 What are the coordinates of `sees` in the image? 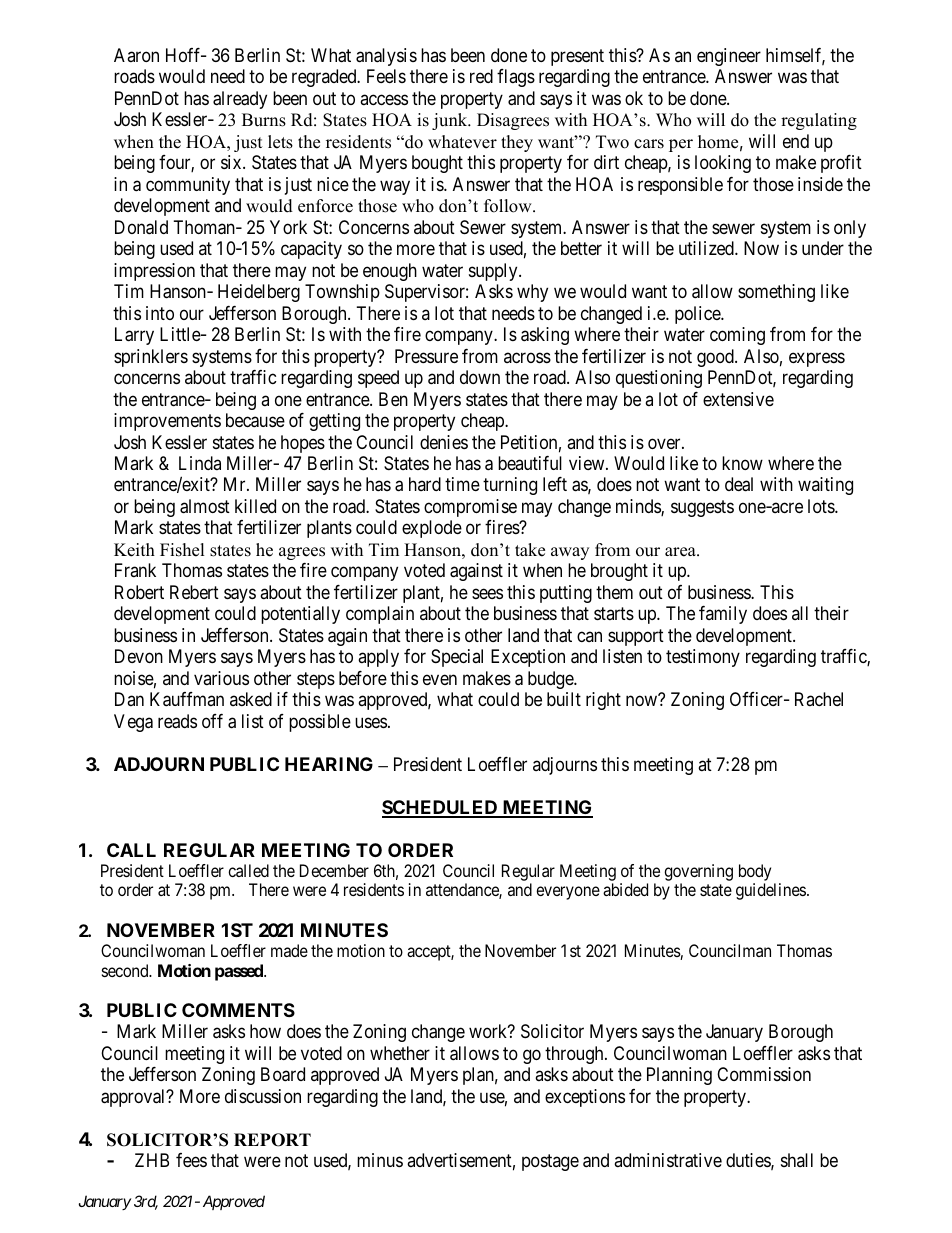 It's located at (487, 593).
